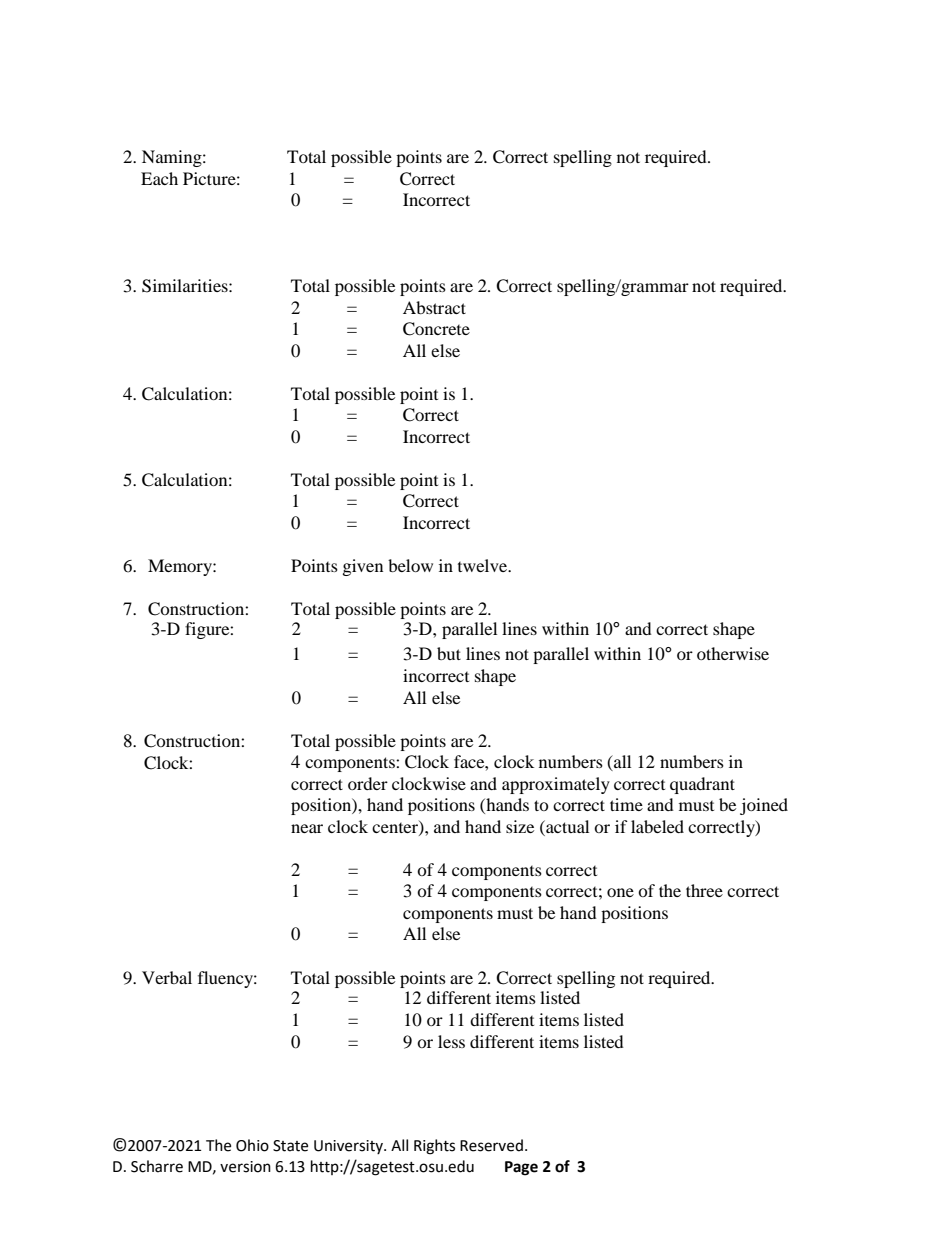 This page has width=952, height=1233. What do you see at coordinates (704, 890) in the page?
I see `three` at bounding box center [704, 890].
